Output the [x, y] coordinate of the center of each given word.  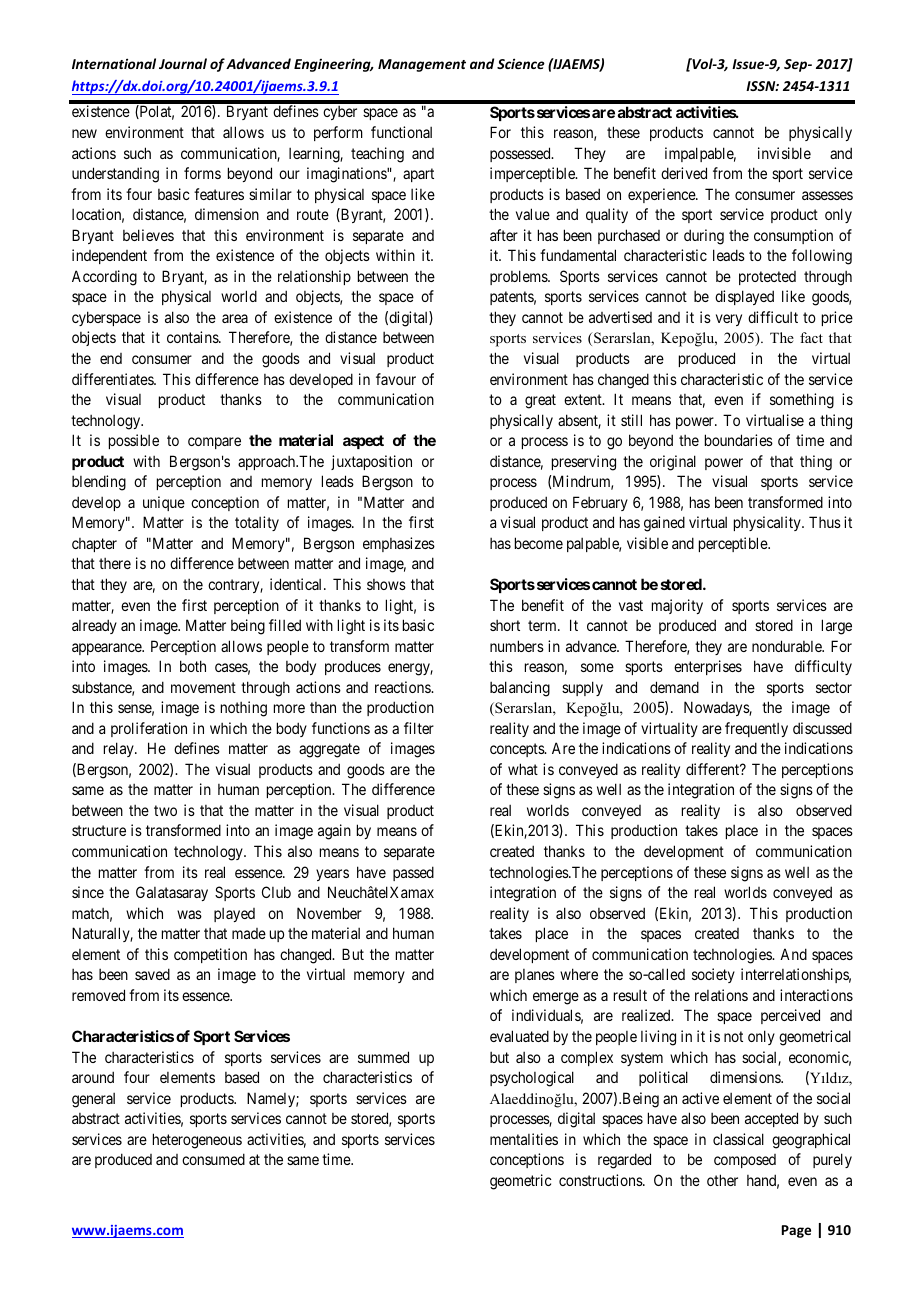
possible [134, 441]
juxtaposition [371, 462]
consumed [213, 1159]
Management [422, 65]
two [165, 810]
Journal [183, 63]
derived [684, 173]
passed [413, 873]
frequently [756, 729]
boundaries [739, 440]
